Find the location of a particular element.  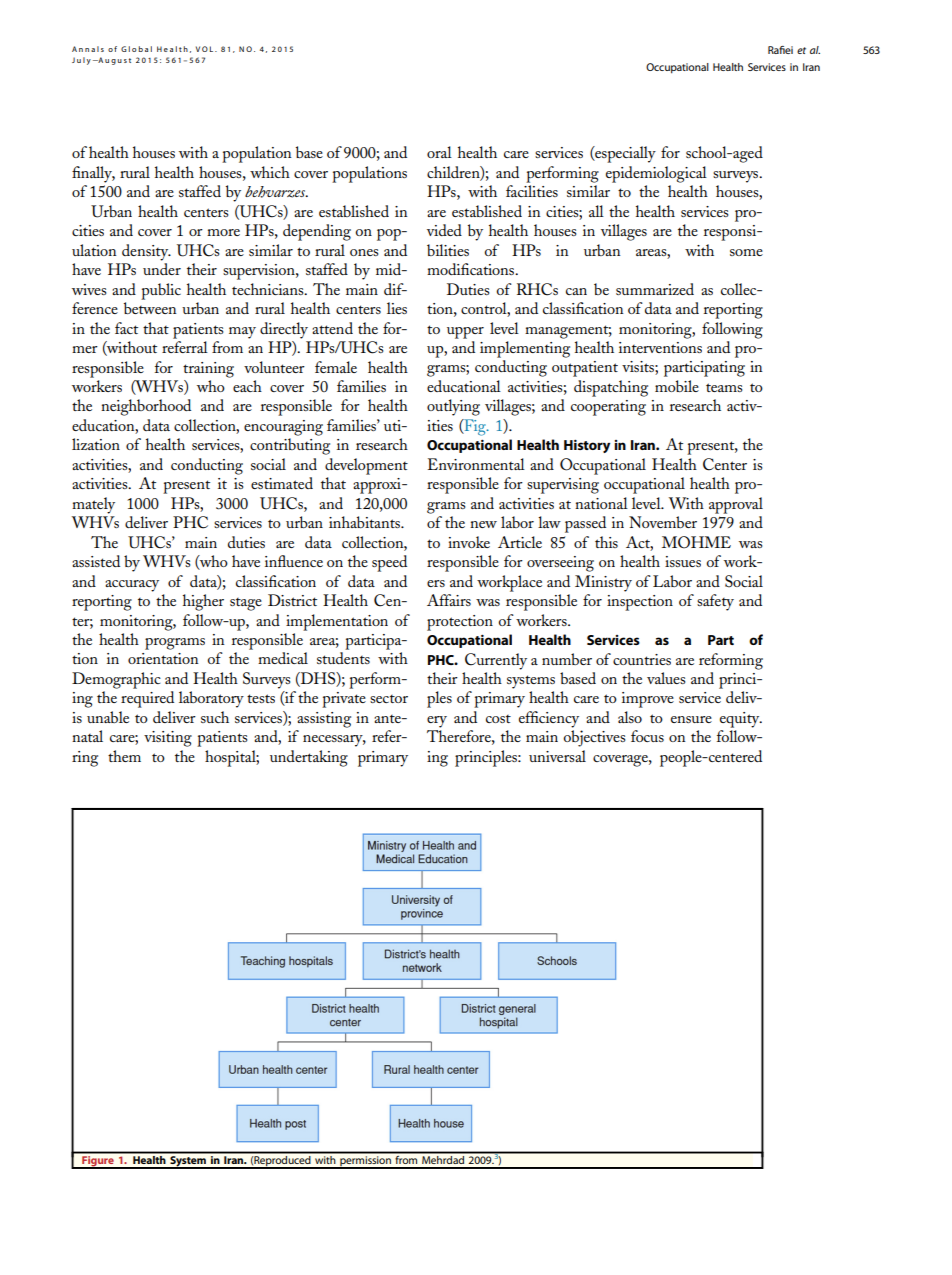

November is located at coordinates (663, 522).
